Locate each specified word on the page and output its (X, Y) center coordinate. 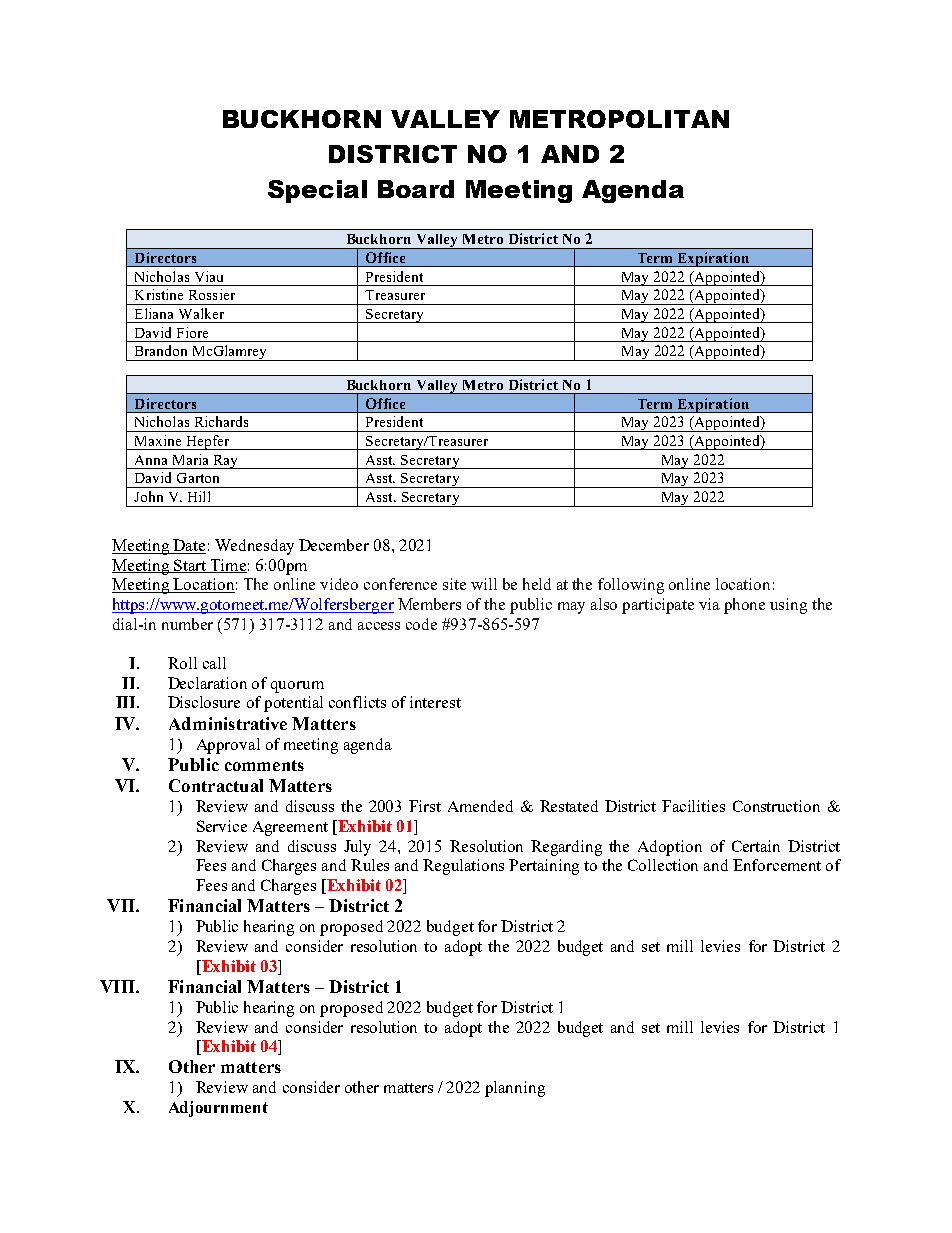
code (421, 624)
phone (744, 606)
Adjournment (218, 1109)
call (214, 663)
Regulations (463, 867)
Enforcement (777, 865)
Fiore (192, 332)
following (631, 586)
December (334, 545)
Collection (663, 865)
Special (317, 191)
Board (416, 189)
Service (222, 826)
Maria (190, 459)
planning (515, 1089)
